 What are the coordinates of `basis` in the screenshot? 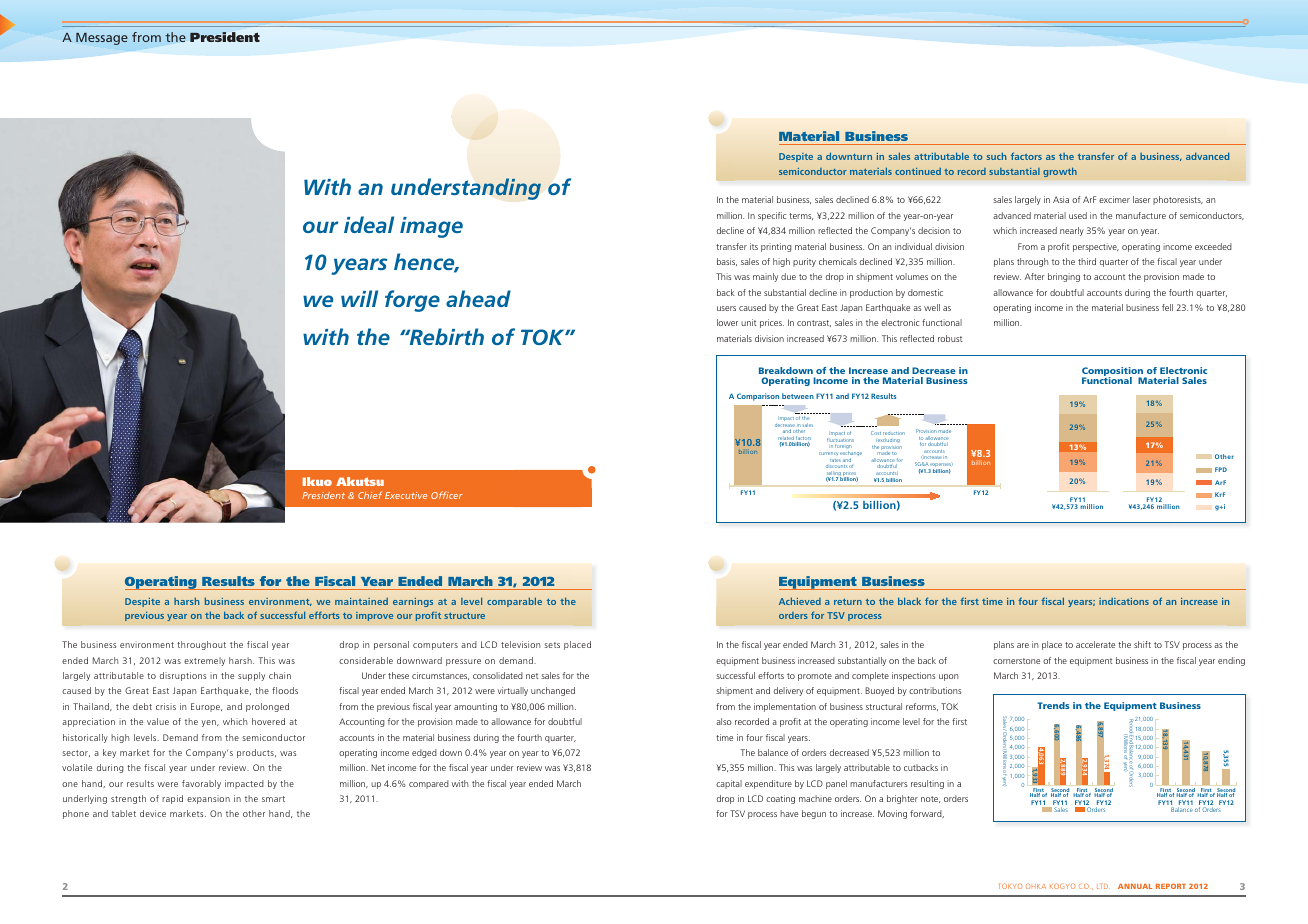 It's located at (727, 262).
